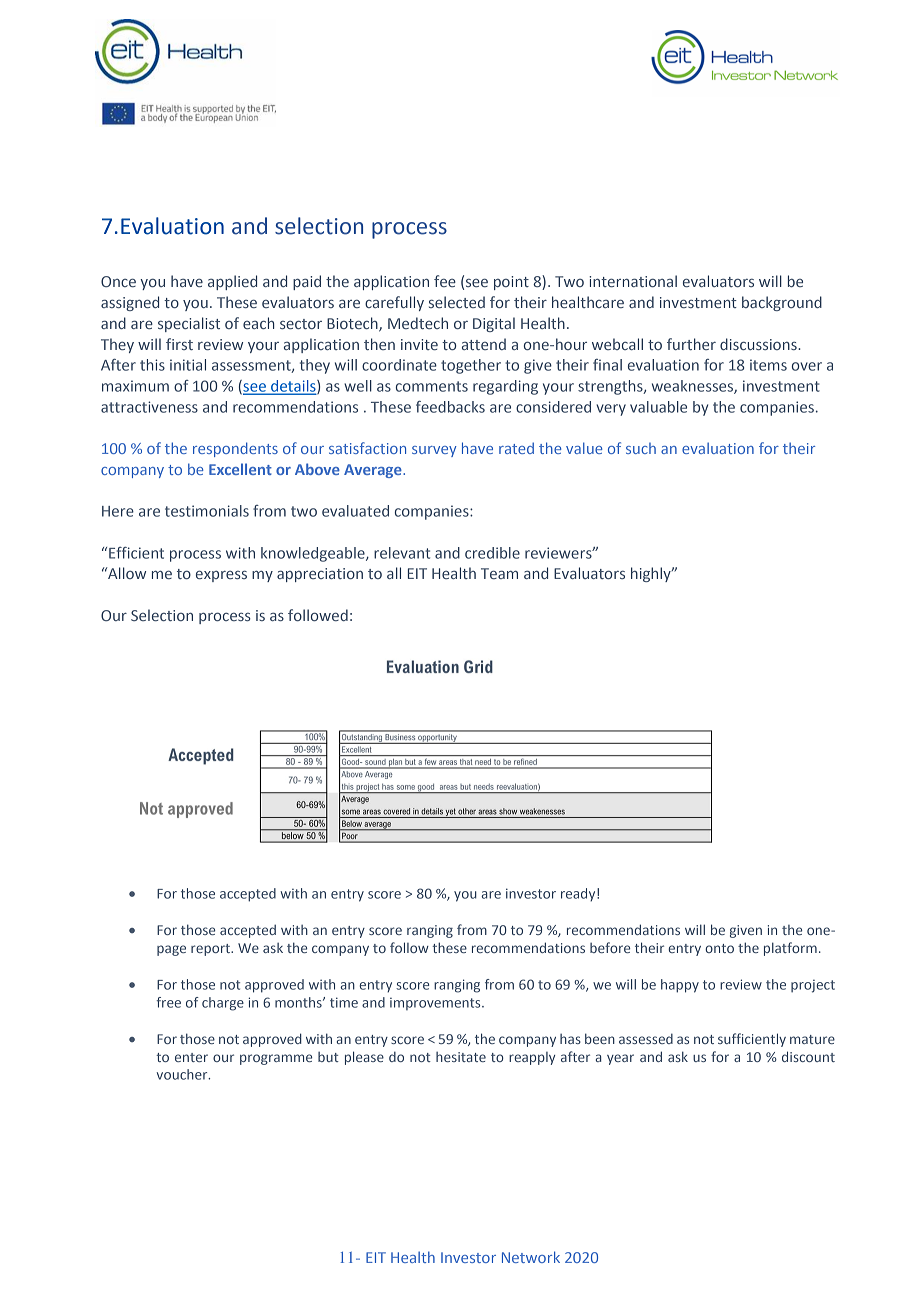 The width and height of the screenshot is (924, 1307). Describe the element at coordinates (189, 324) in the screenshot. I see `specialist` at that location.
